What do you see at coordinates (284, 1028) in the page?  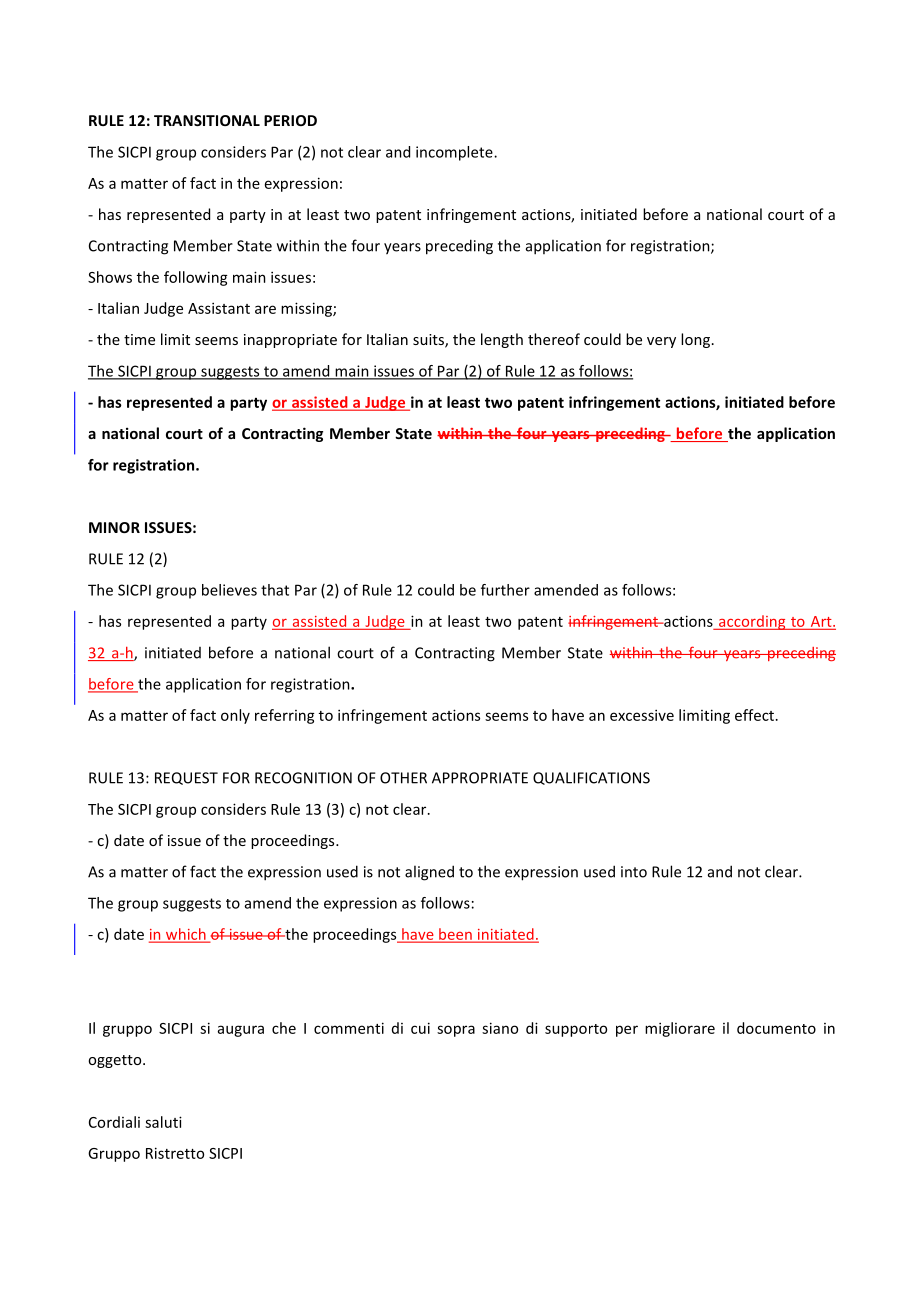 I see `che` at bounding box center [284, 1028].
